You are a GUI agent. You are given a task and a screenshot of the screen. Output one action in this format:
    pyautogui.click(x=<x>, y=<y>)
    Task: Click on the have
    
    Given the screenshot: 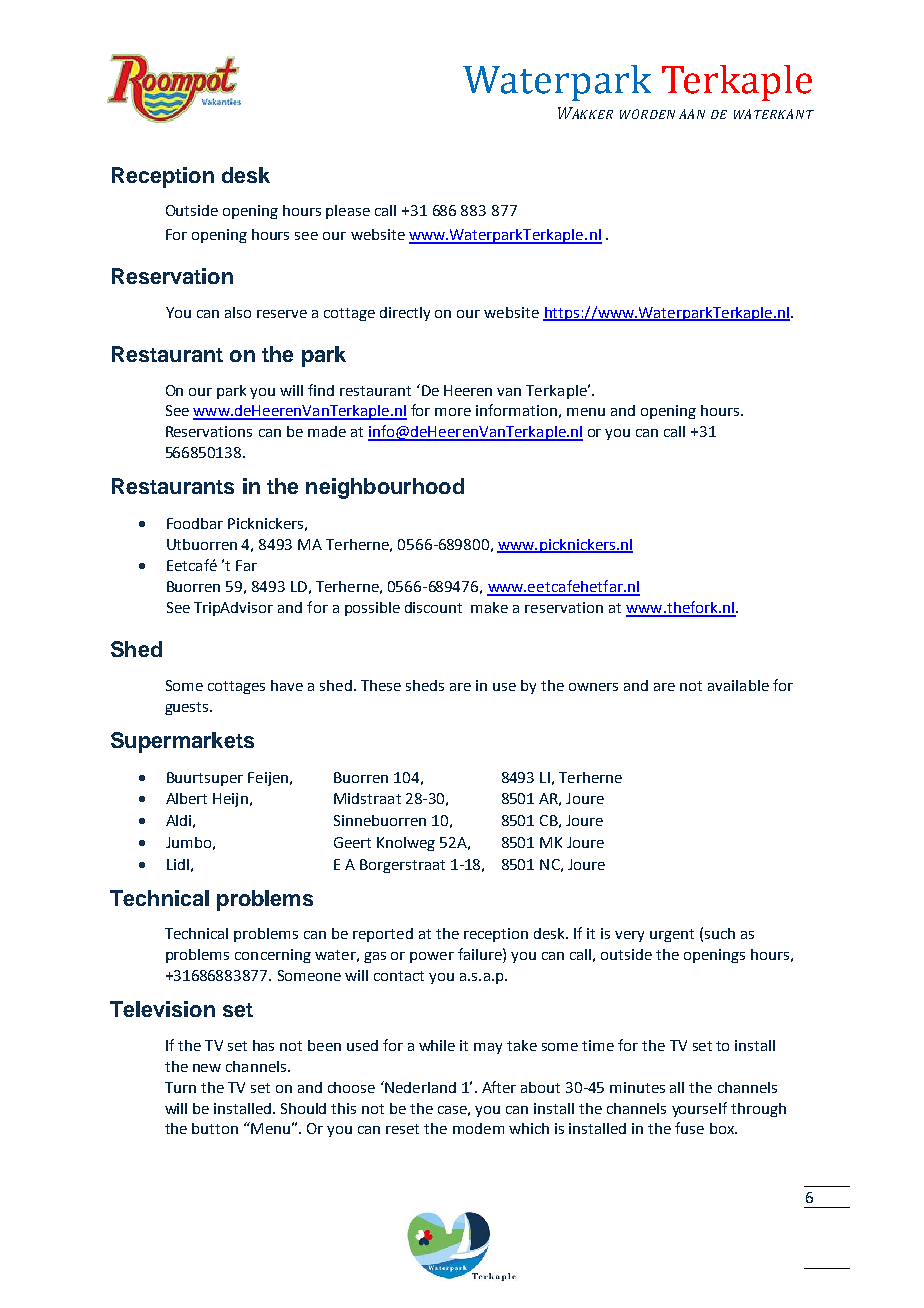 What is the action you would take?
    pyautogui.click(x=287, y=685)
